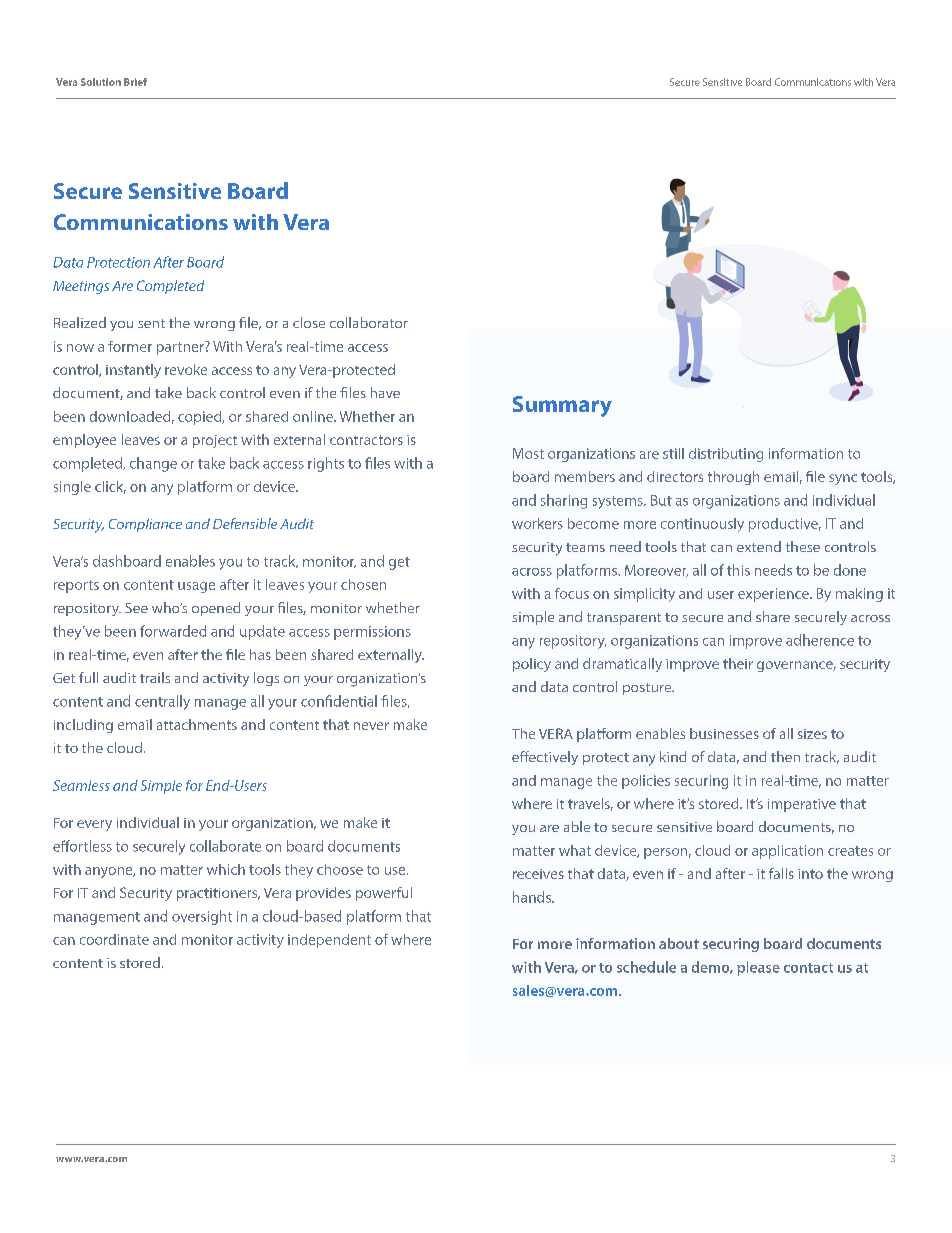 This document has height=1233, width=952. What do you see at coordinates (114, 939) in the document?
I see `coordinate` at bounding box center [114, 939].
